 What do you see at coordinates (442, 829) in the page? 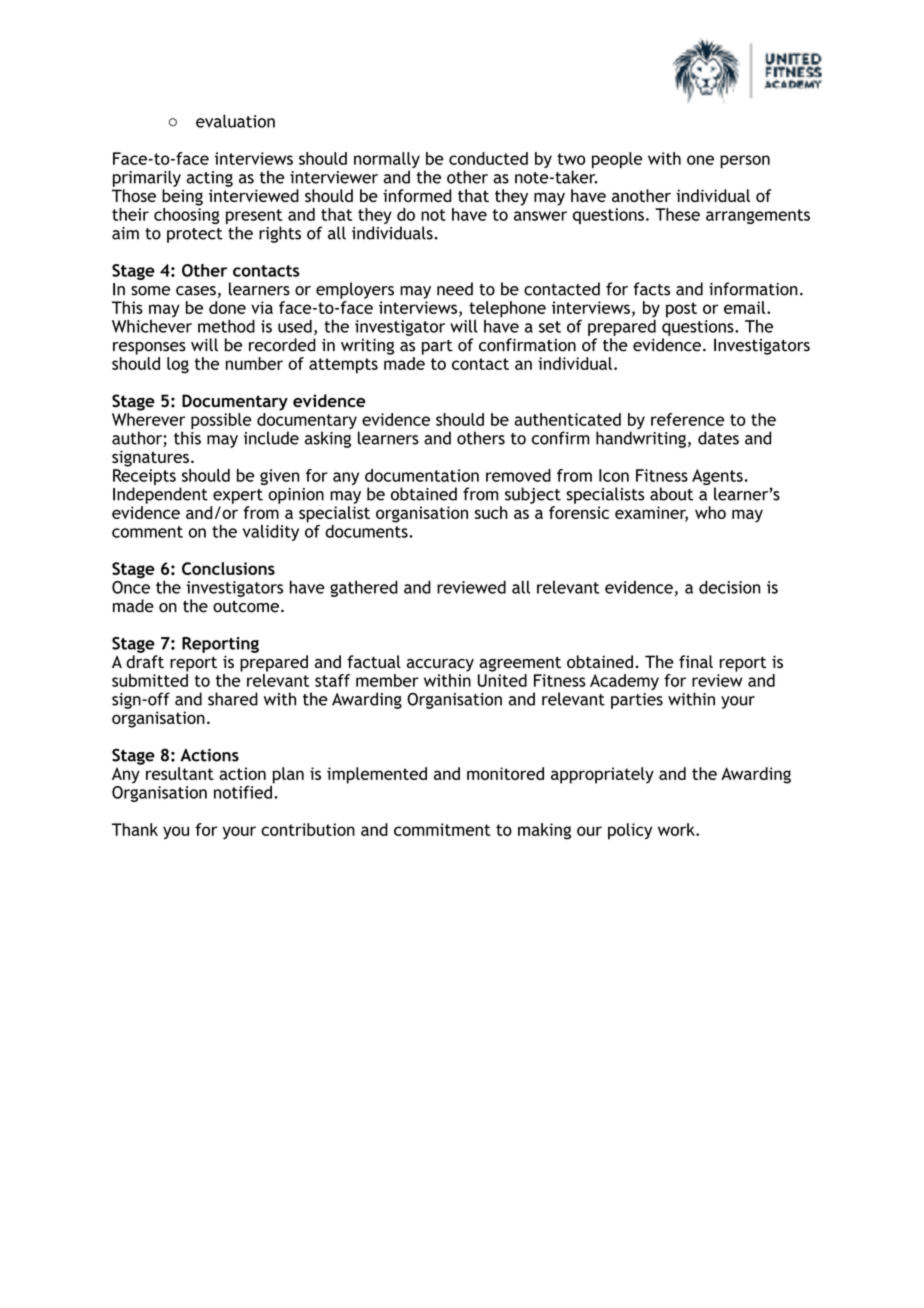
I see `commitment` at bounding box center [442, 829].
